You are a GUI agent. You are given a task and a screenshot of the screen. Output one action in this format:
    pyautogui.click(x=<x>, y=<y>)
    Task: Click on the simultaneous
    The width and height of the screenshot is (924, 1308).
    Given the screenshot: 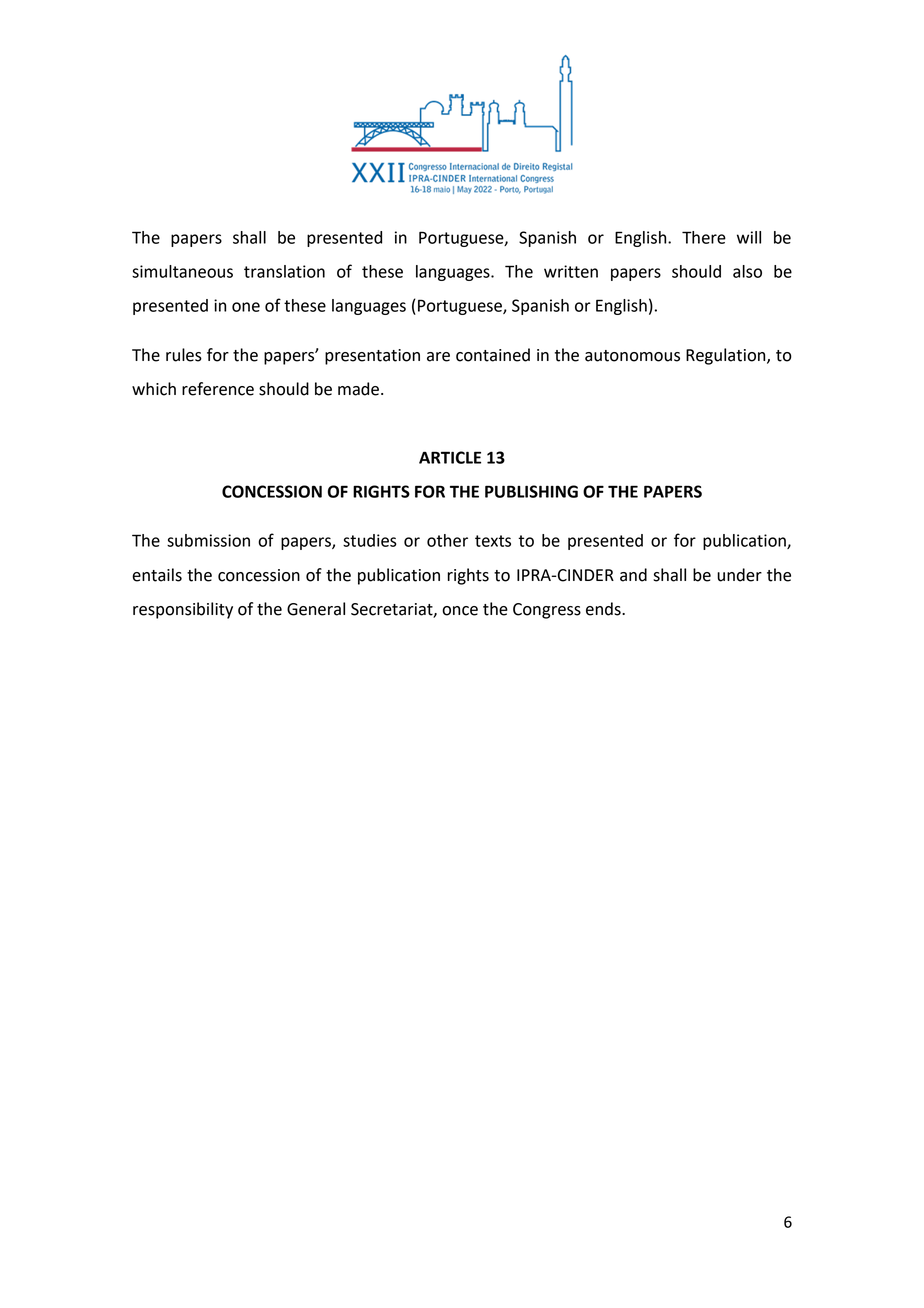 What is the action you would take?
    pyautogui.click(x=182, y=271)
